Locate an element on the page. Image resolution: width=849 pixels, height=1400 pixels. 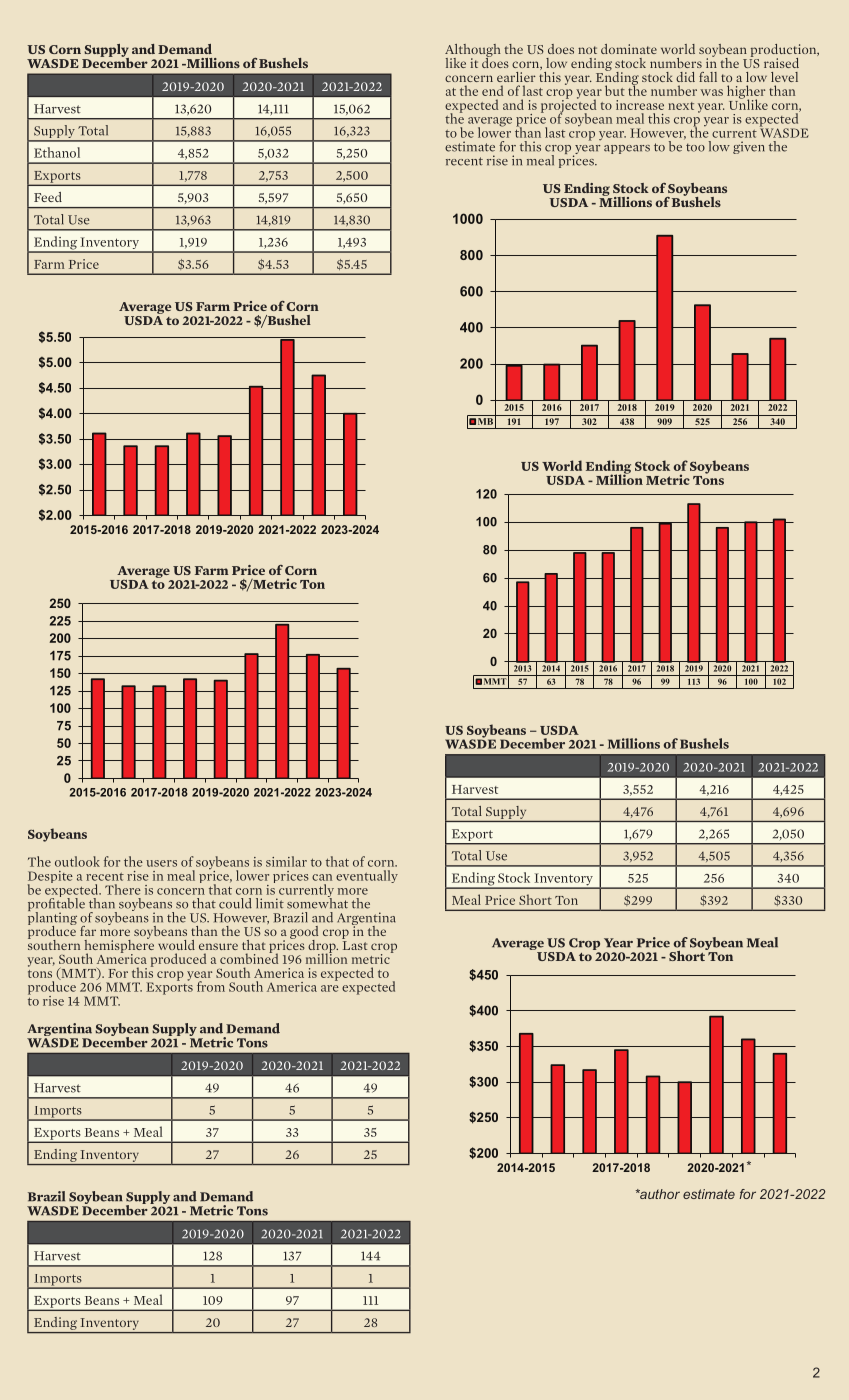
outlook is located at coordinates (77, 861).
